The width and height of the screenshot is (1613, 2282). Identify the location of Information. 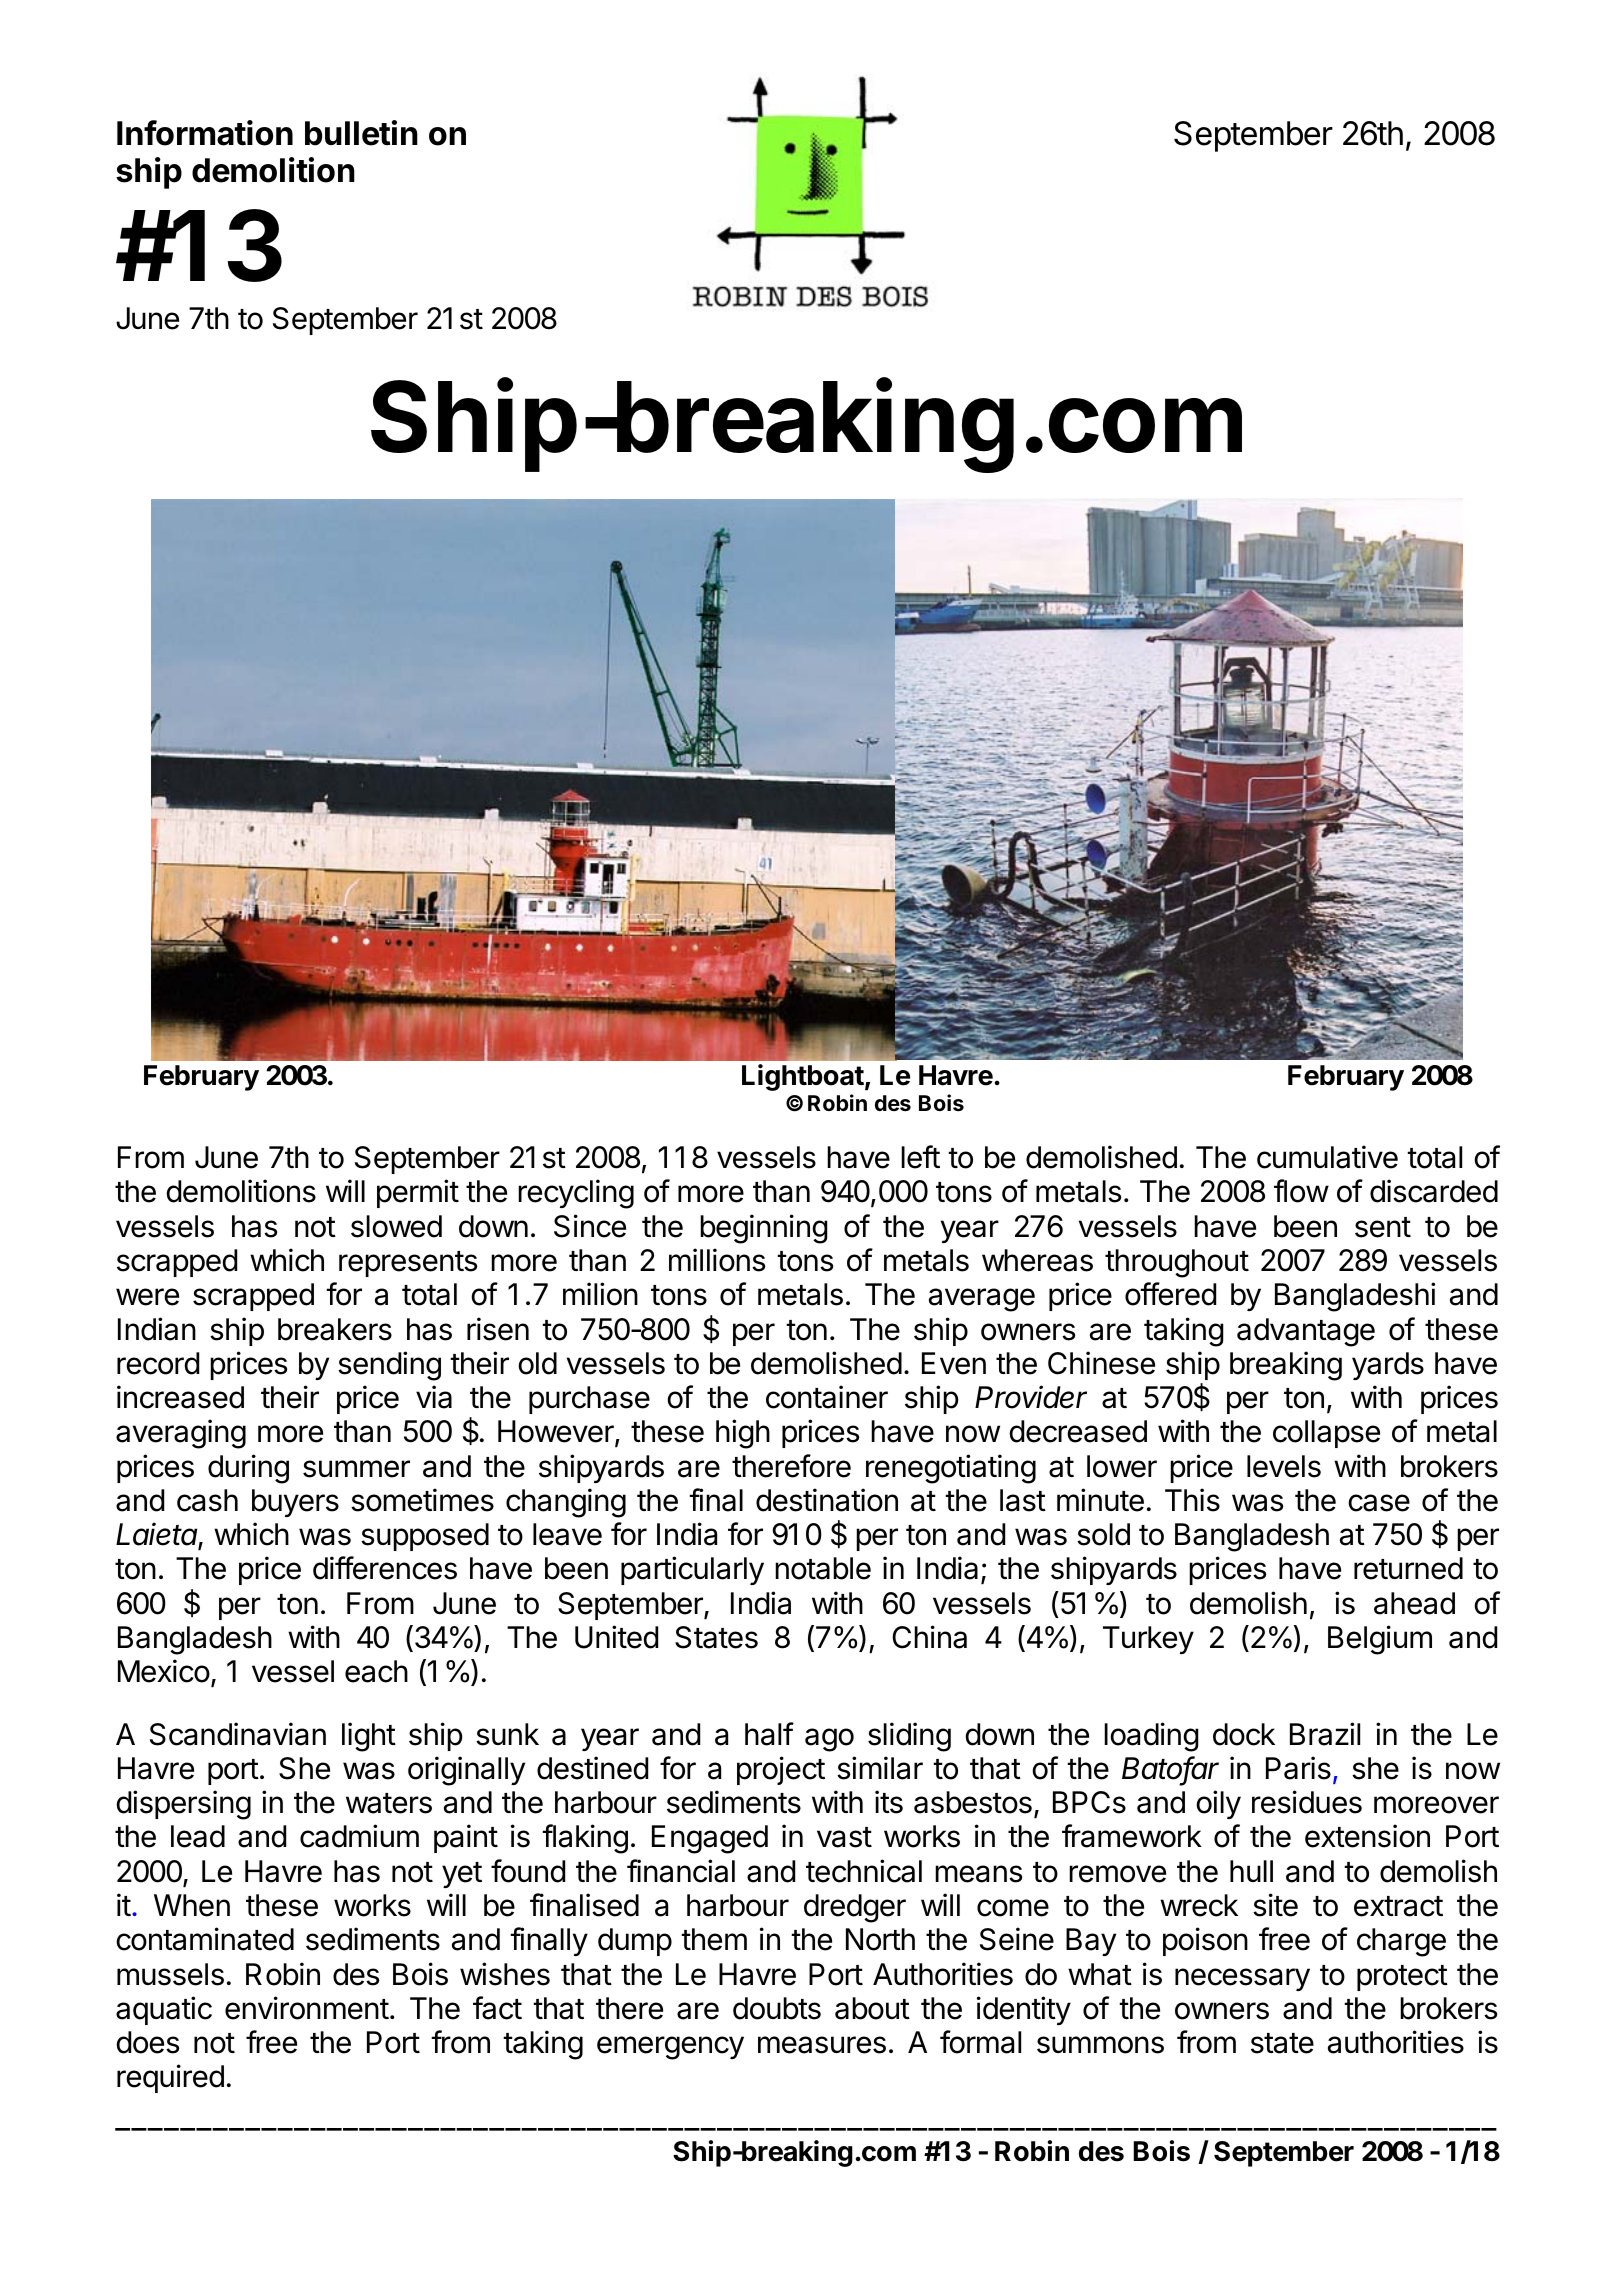
(205, 133).
